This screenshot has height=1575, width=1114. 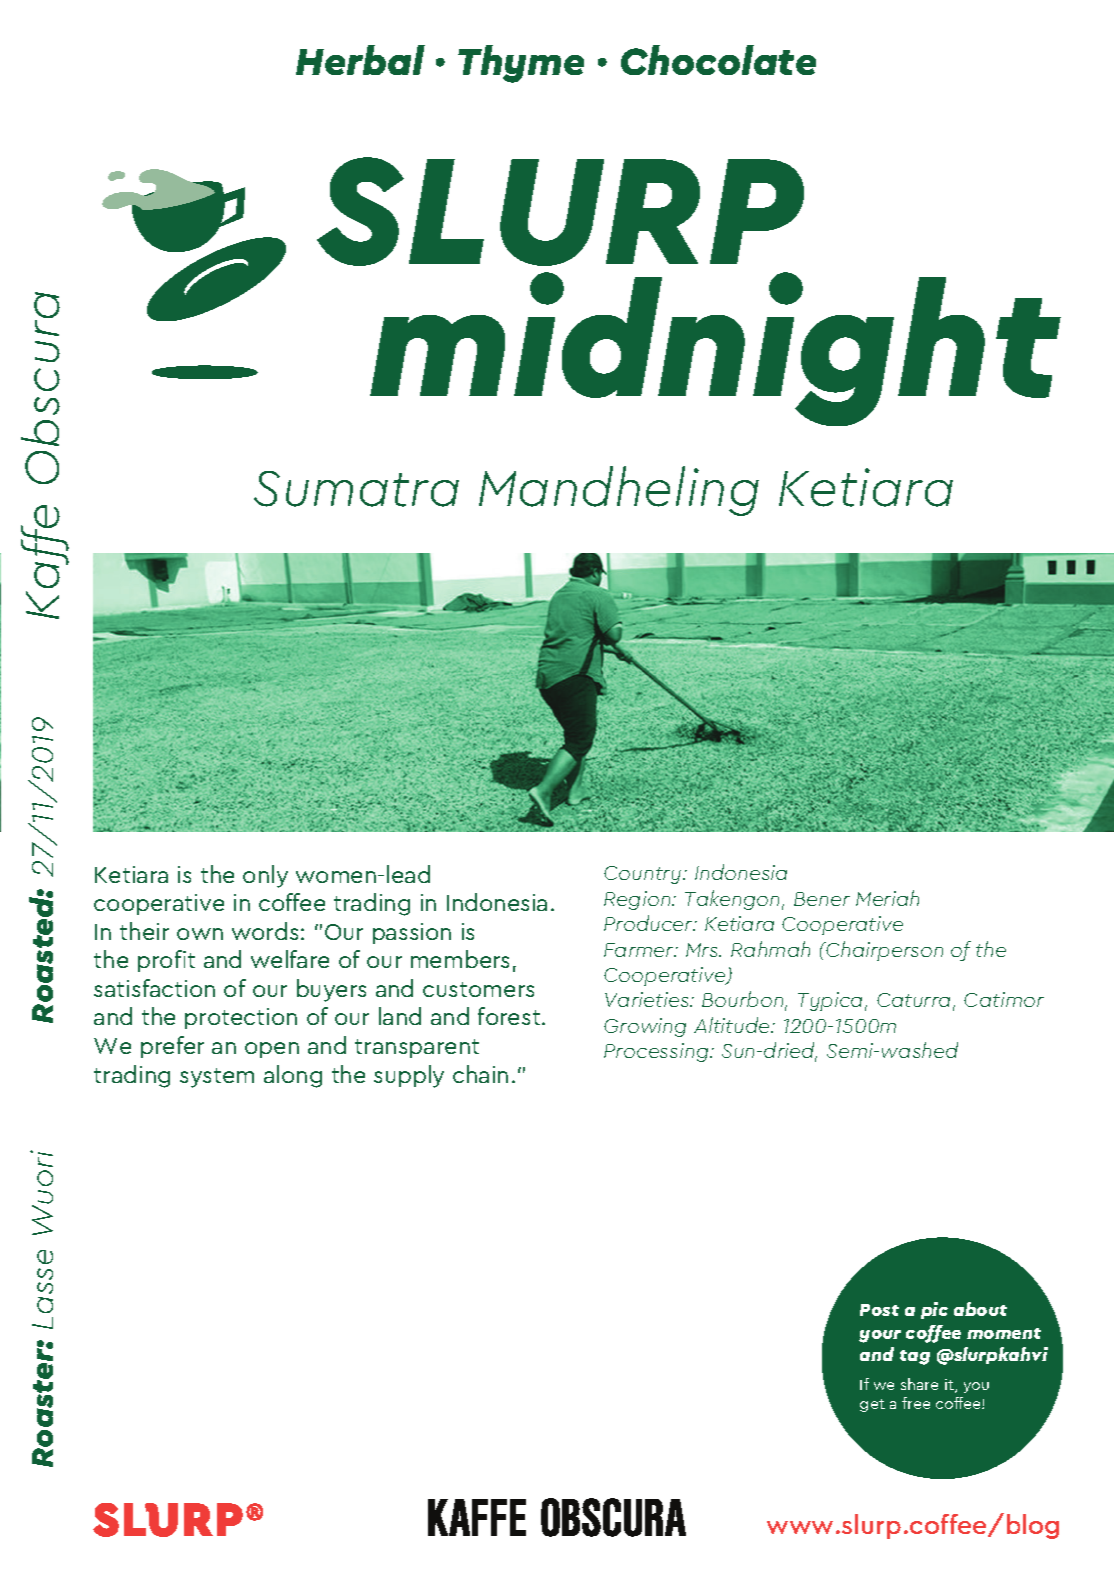 I want to click on only, so click(x=265, y=876).
